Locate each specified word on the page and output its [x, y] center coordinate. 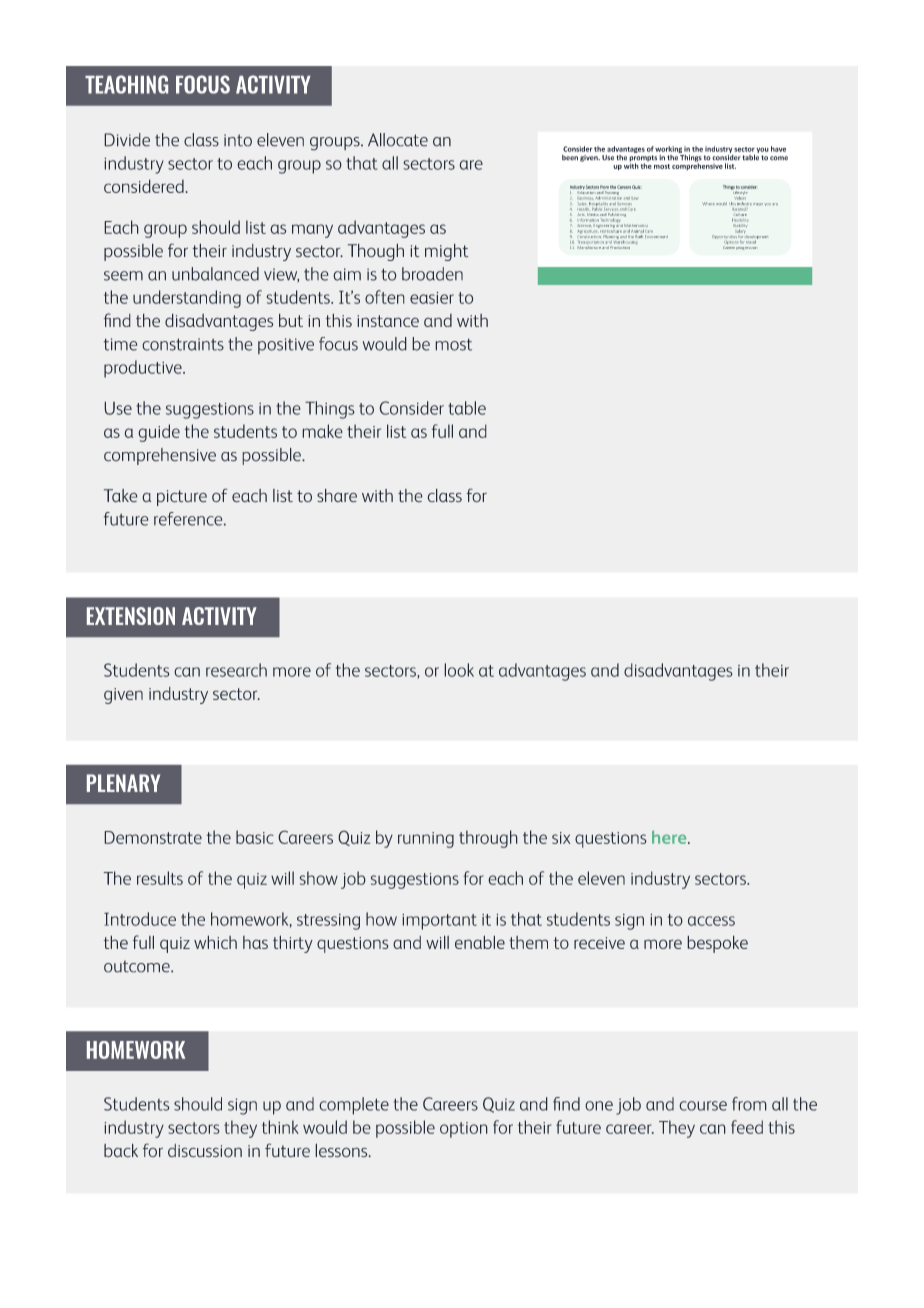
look [459, 670]
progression [747, 248]
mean [758, 204]
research [236, 670]
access [711, 921]
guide [159, 433]
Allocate [398, 140]
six [561, 838]
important [439, 922]
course [703, 1106]
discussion [205, 1151]
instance [388, 321]
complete [354, 1106]
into [238, 140]
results [160, 878]
